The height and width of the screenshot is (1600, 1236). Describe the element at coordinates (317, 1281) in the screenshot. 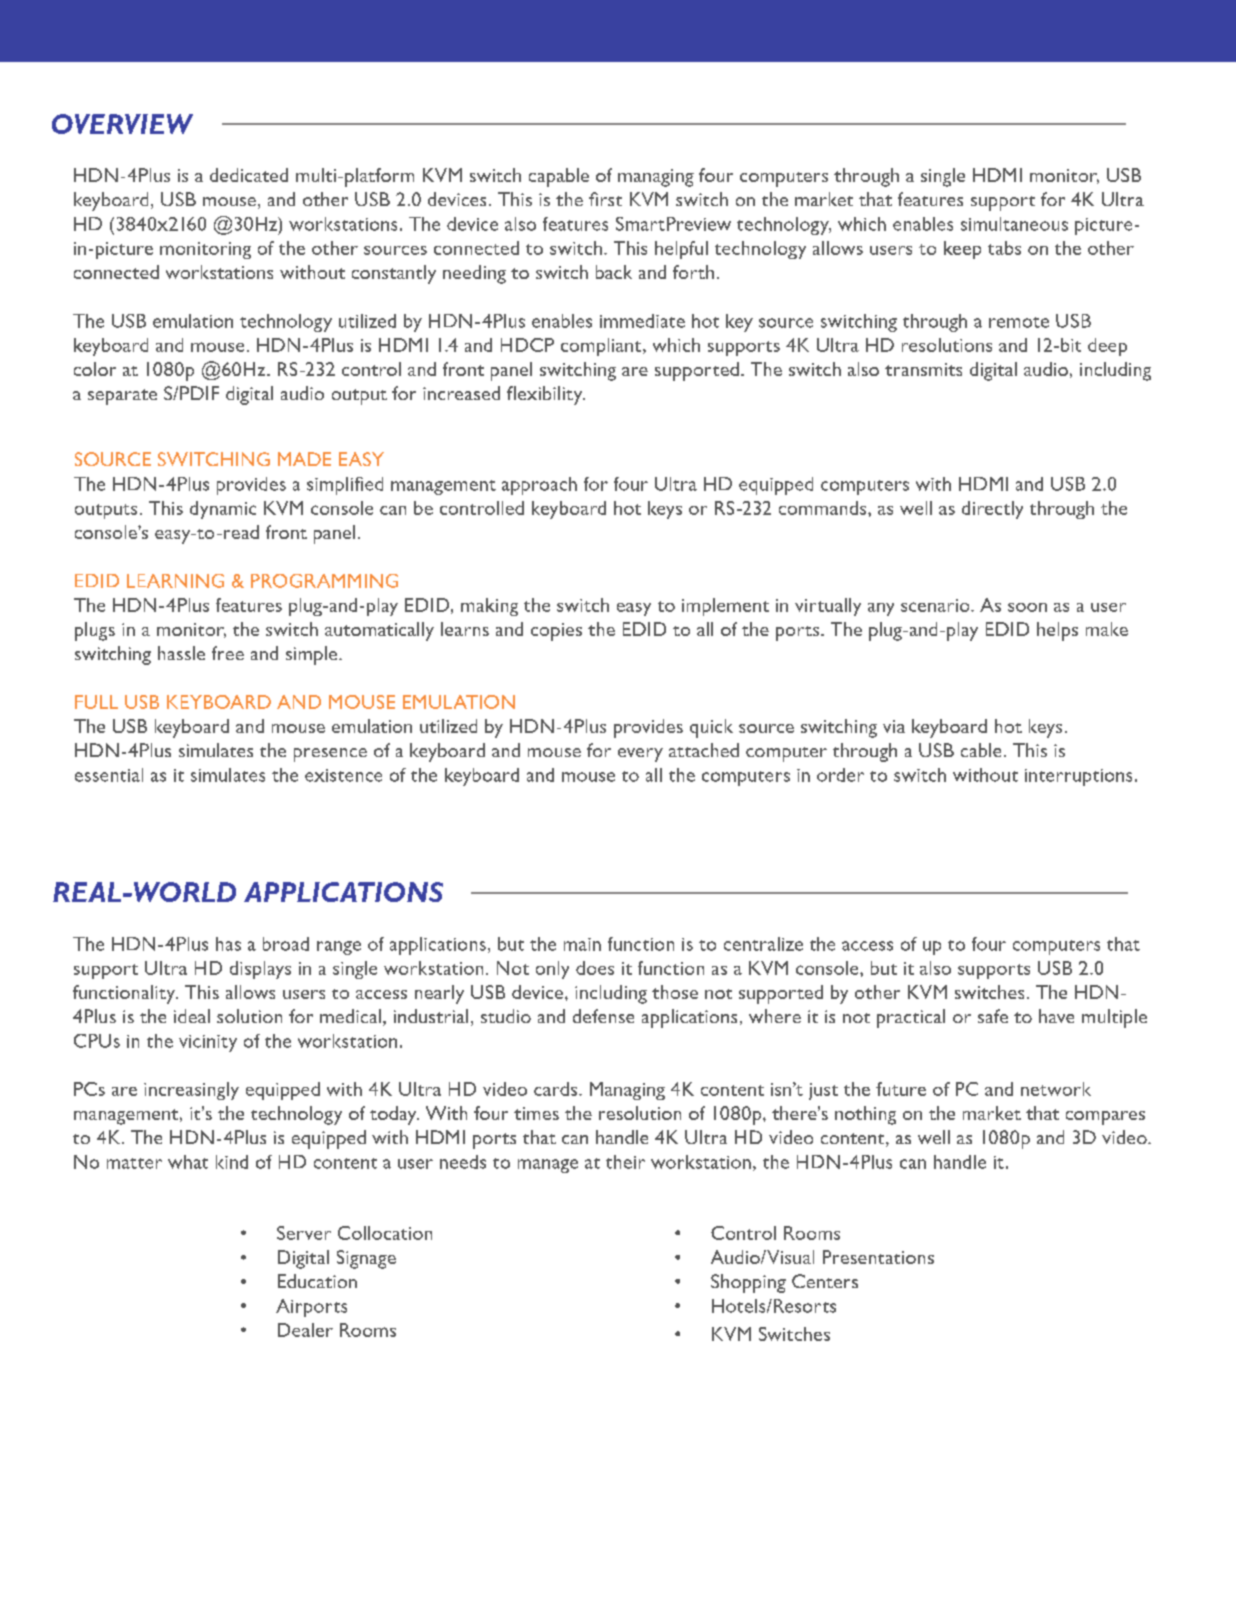

I see `Education` at that location.
